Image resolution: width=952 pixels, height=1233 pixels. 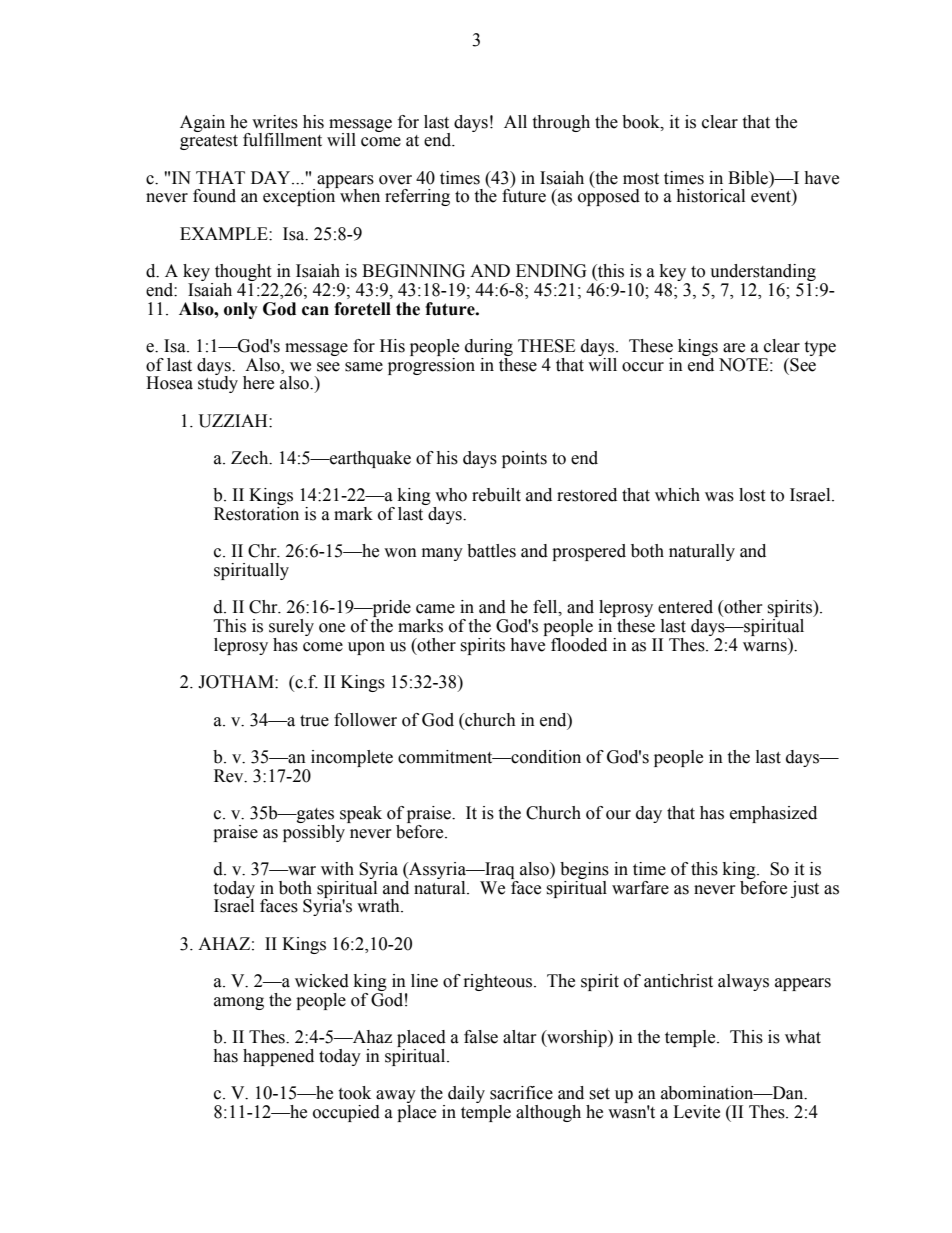 What do you see at coordinates (710, 196) in the screenshot?
I see `historical` at bounding box center [710, 196].
